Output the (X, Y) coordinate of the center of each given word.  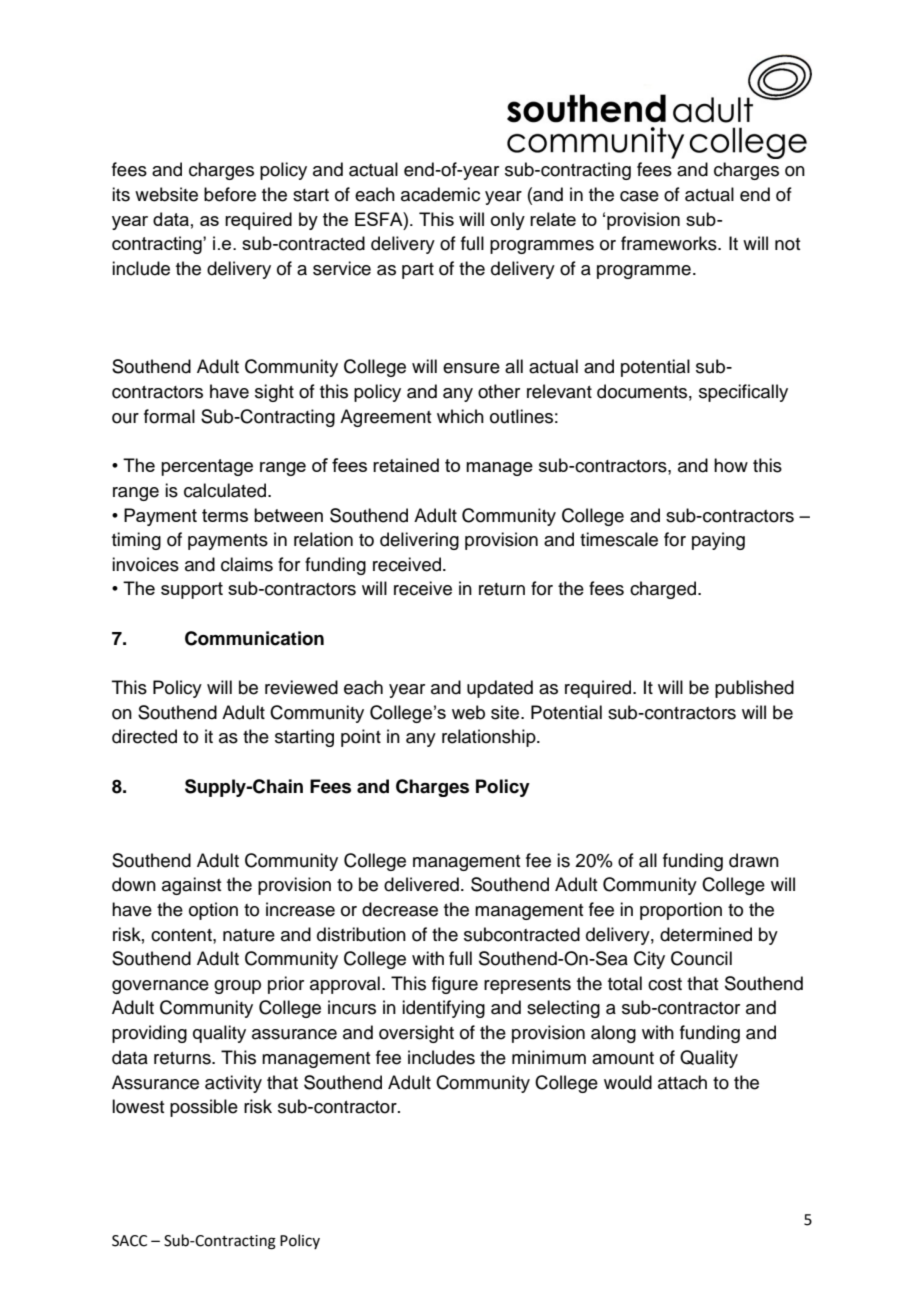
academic (440, 194)
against (191, 886)
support (192, 590)
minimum (549, 1057)
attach (682, 1082)
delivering (419, 541)
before (230, 194)
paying (718, 541)
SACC (129, 1241)
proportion (681, 911)
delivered (421, 884)
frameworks (670, 243)
